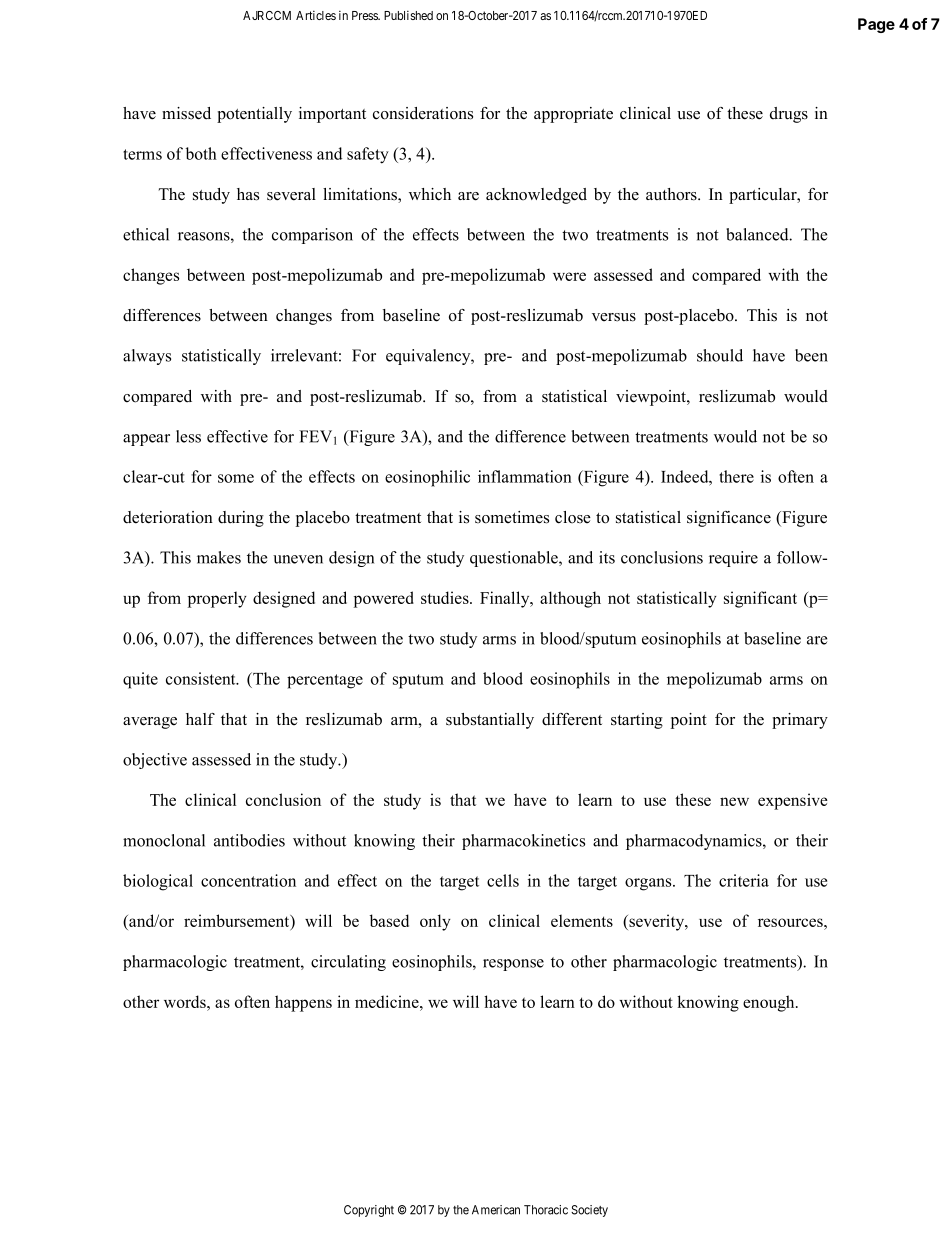 The height and width of the image is (1233, 952). What do you see at coordinates (369, 1211) in the image?
I see `Copyright` at bounding box center [369, 1211].
